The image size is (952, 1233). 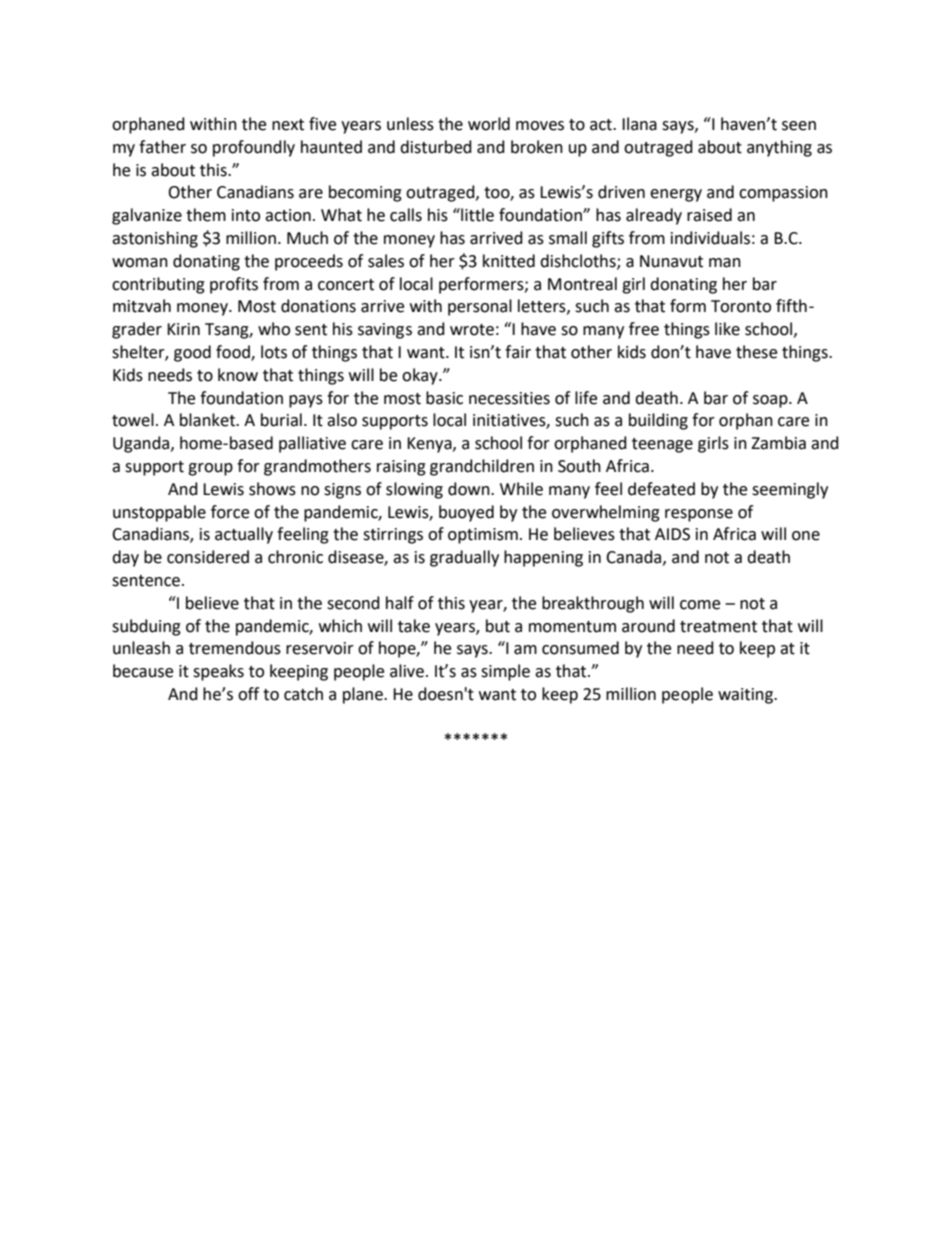 What do you see at coordinates (505, 672) in the screenshot?
I see `simple` at bounding box center [505, 672].
